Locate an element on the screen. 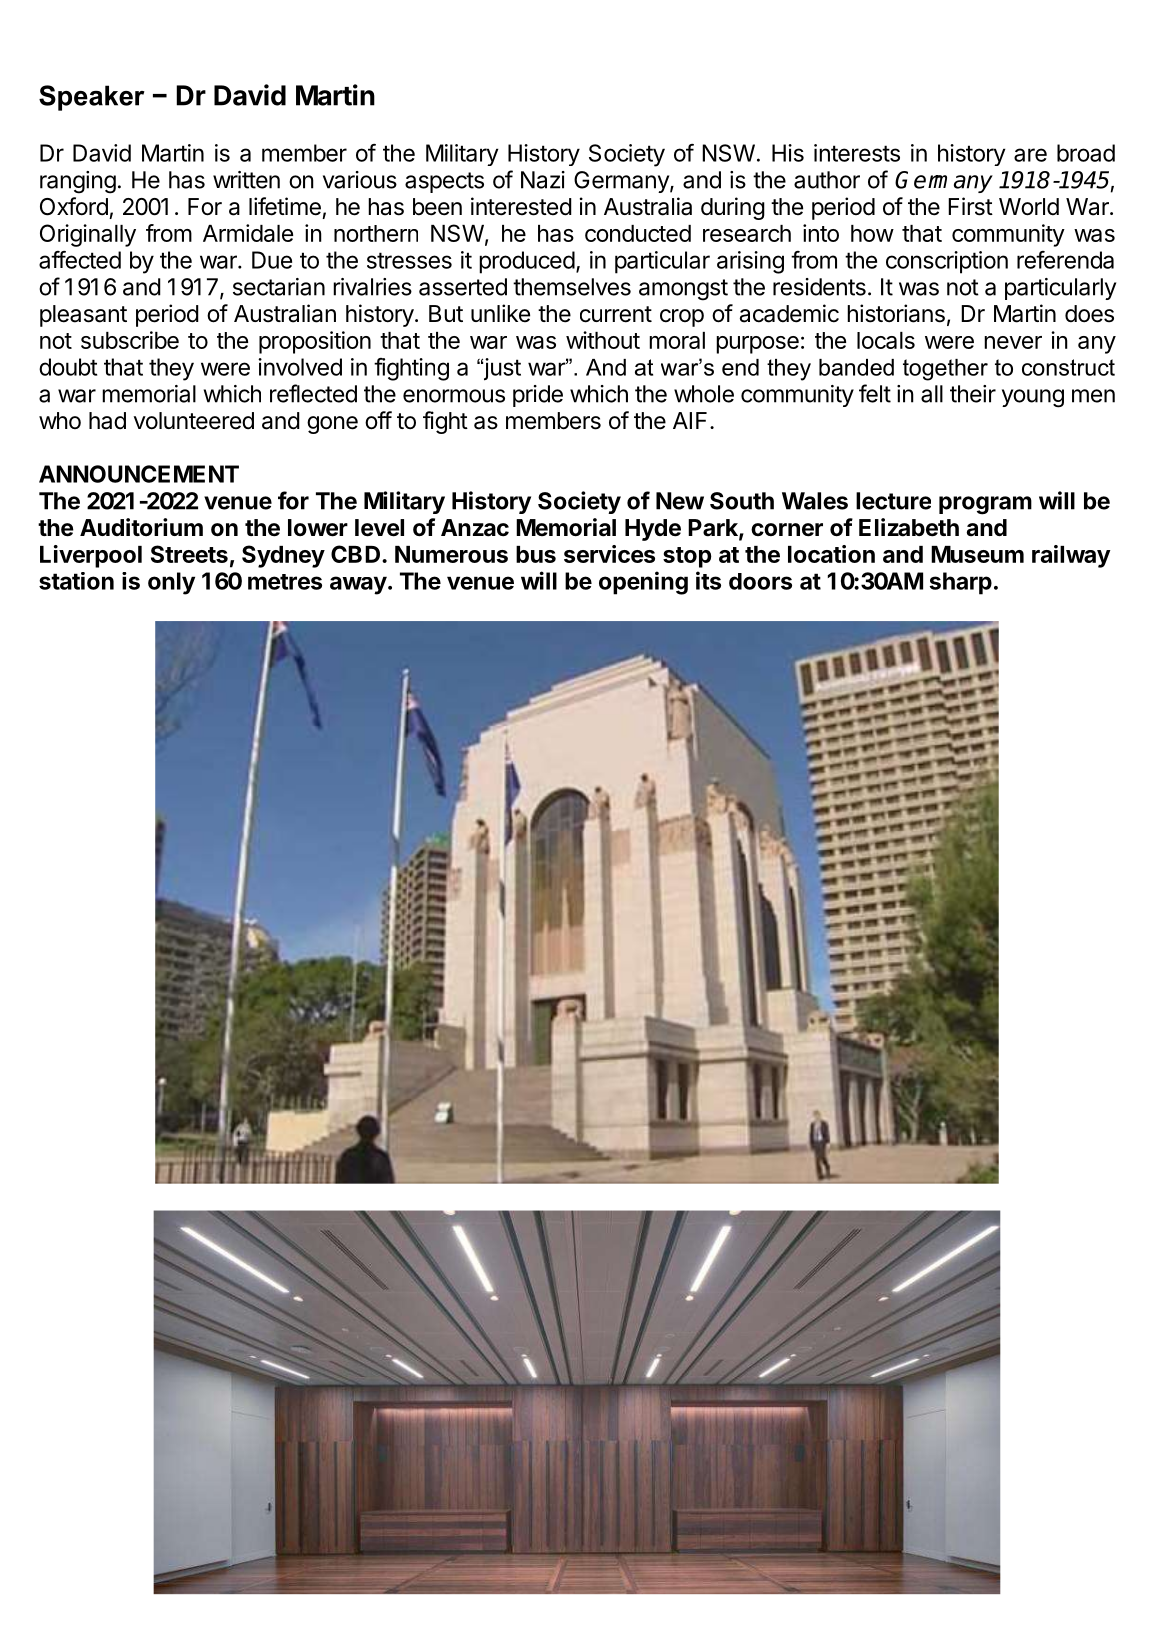  never is located at coordinates (1013, 342).
